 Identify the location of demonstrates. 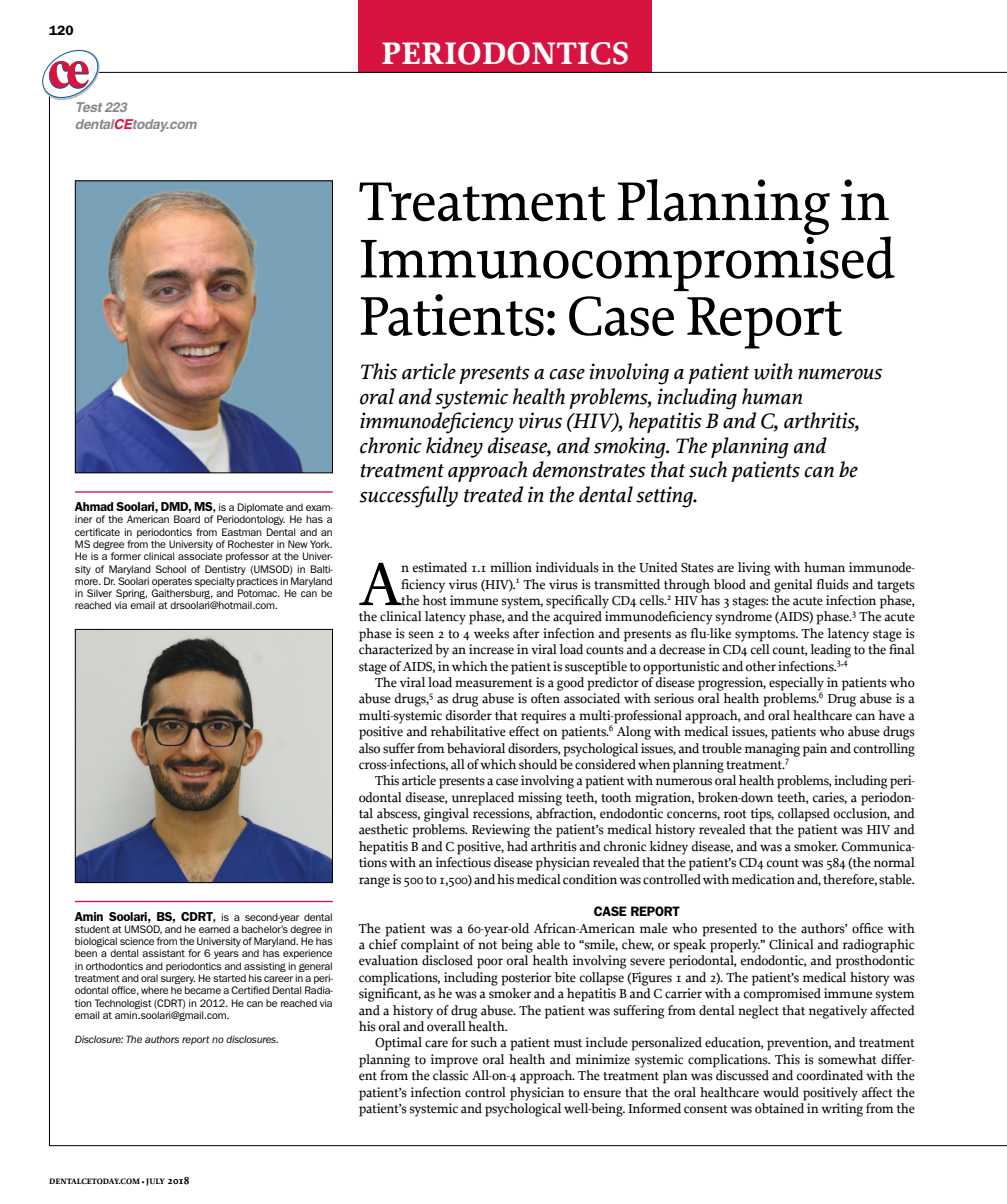
(589, 469).
